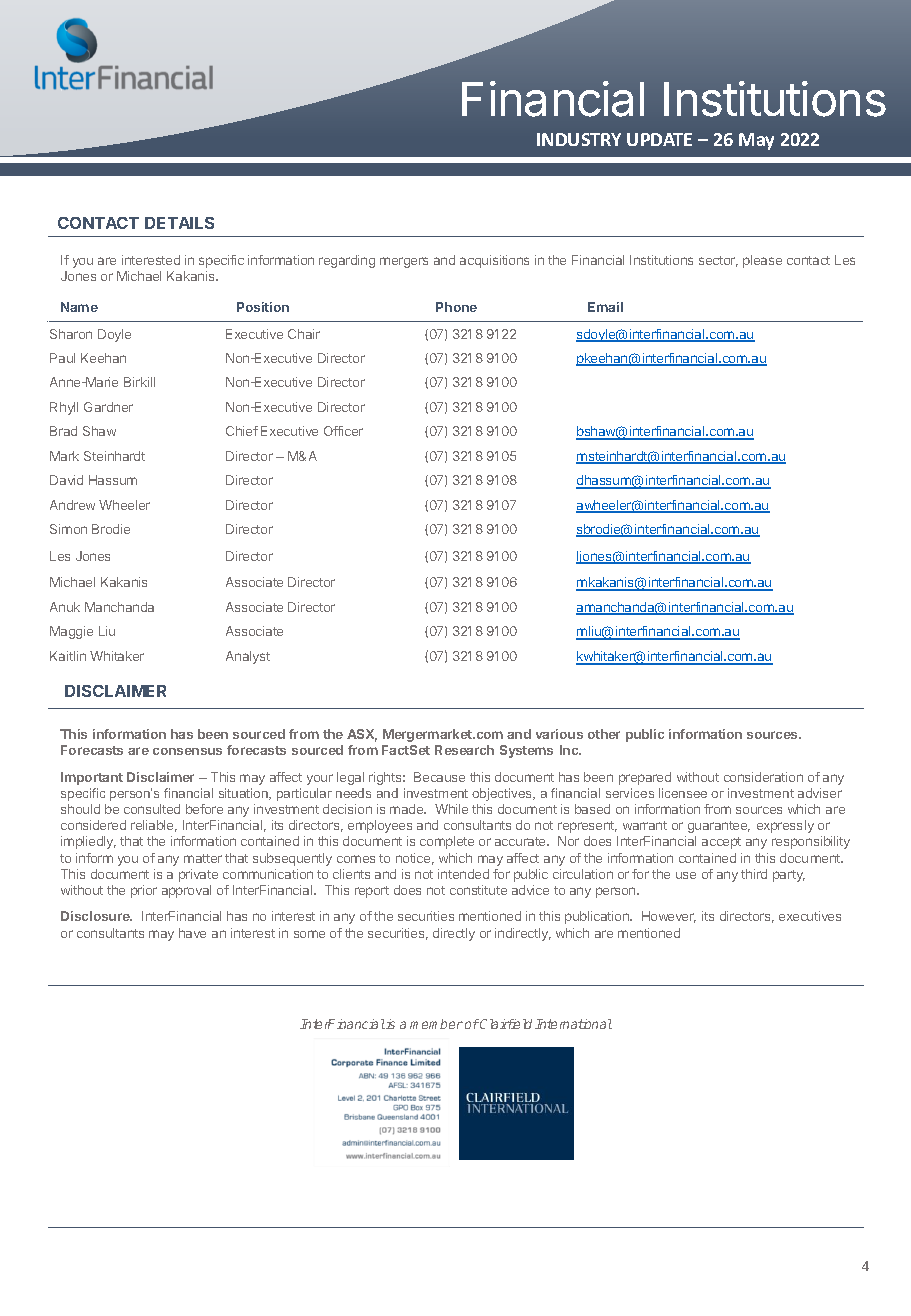  Describe the element at coordinates (343, 431) in the document. I see `Officer` at that location.
